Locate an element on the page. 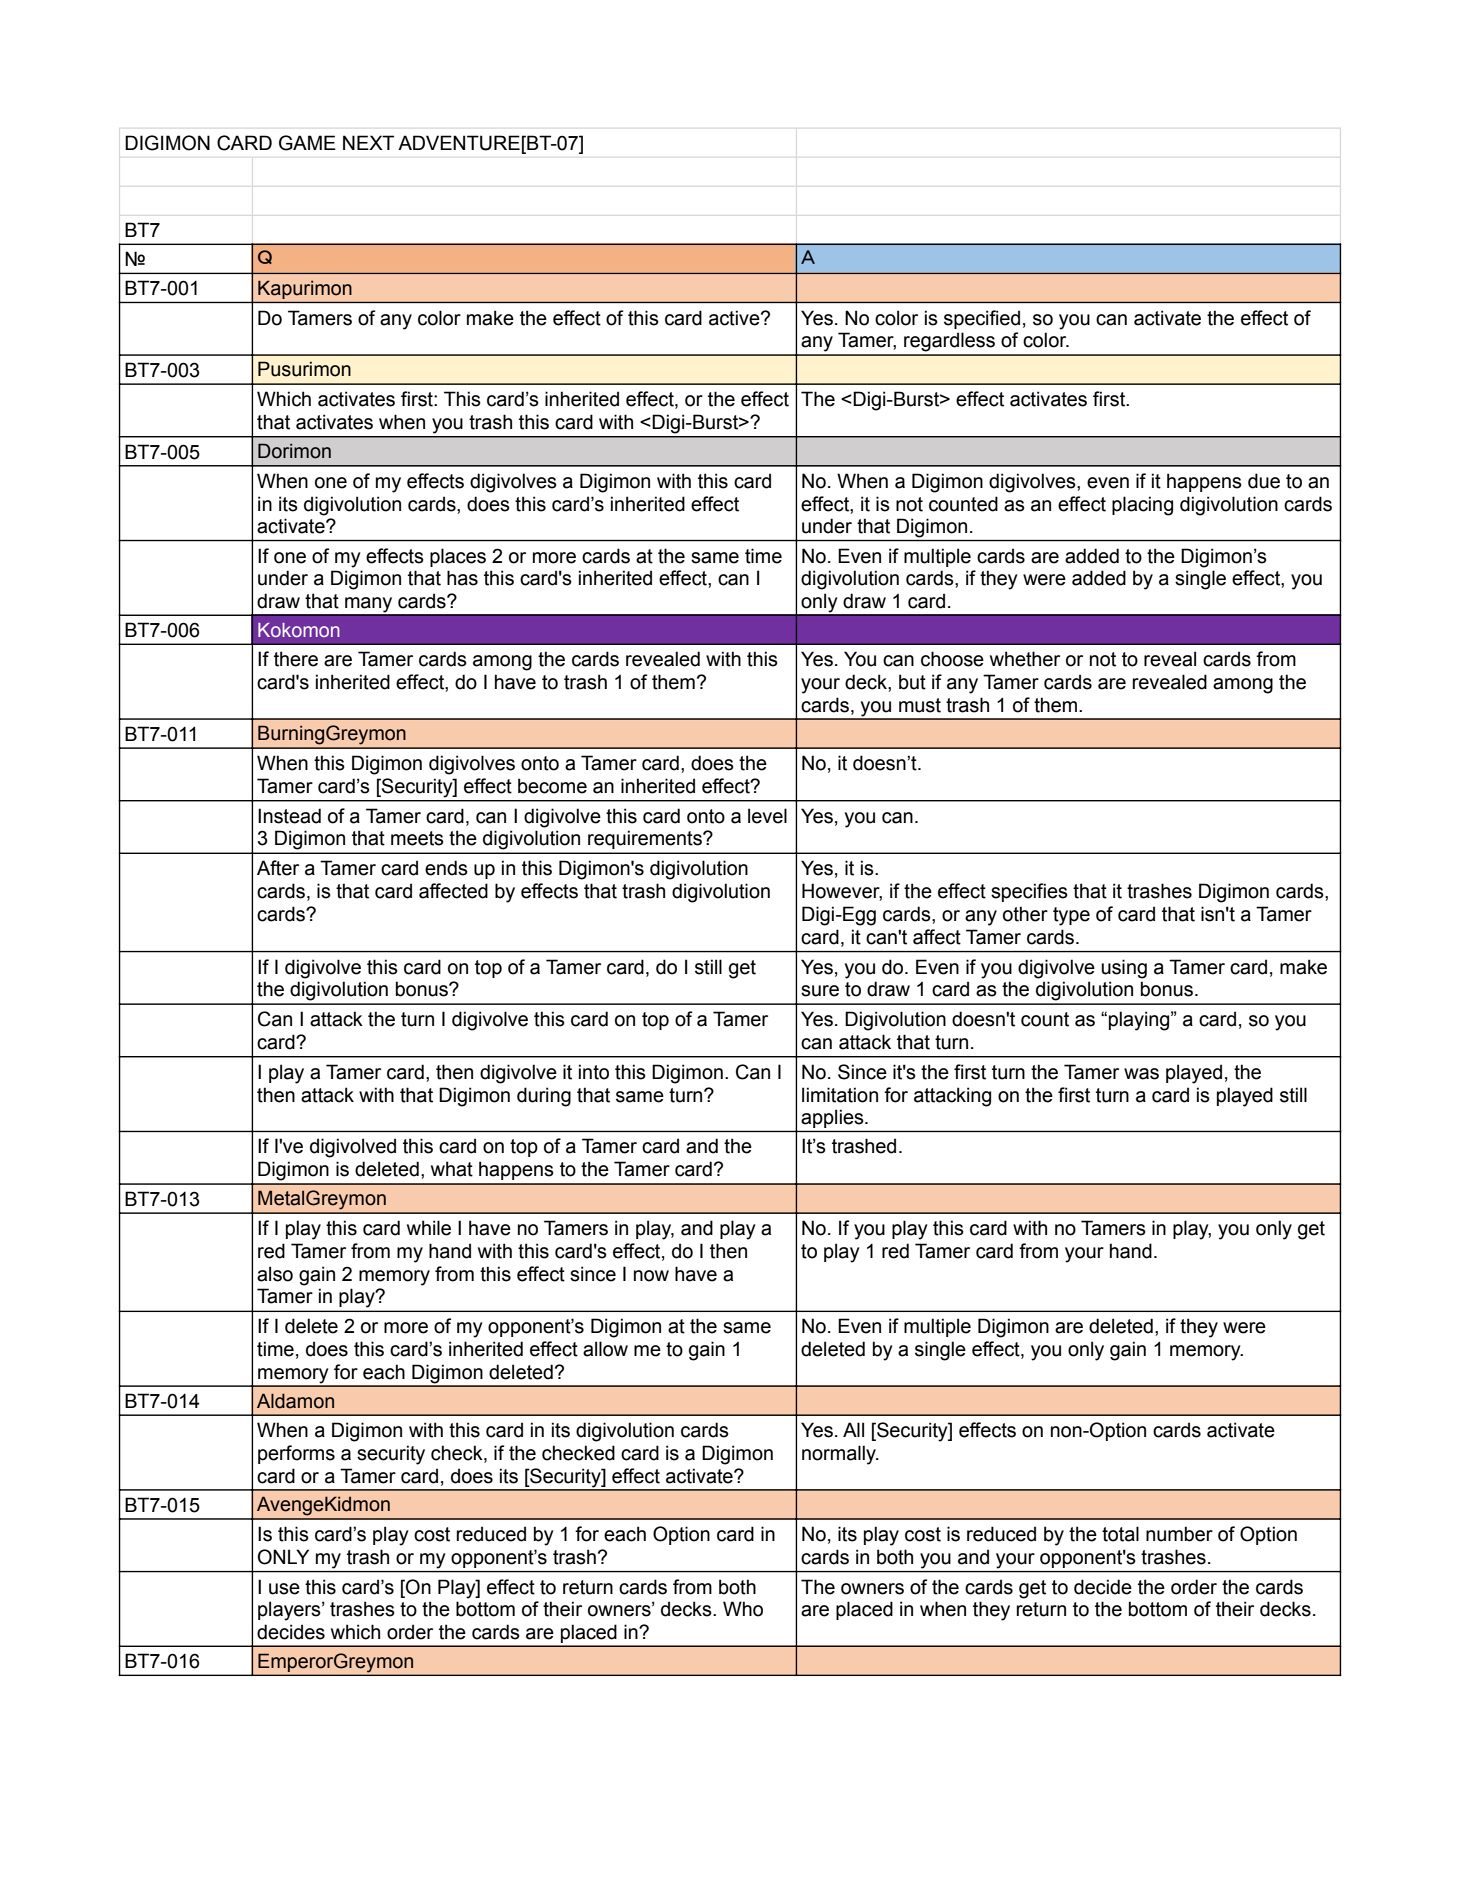  specified is located at coordinates (982, 319).
